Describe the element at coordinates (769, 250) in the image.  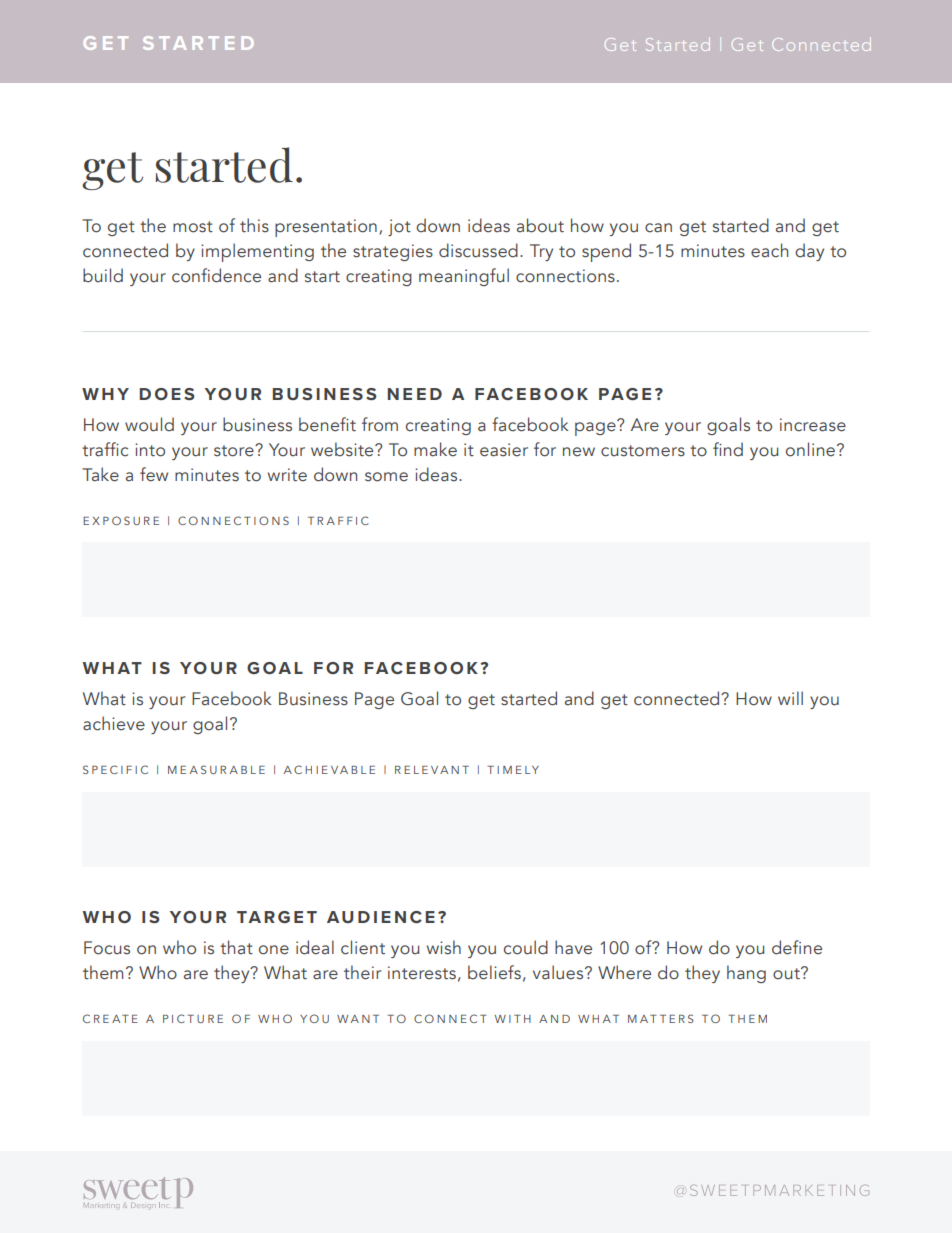
I see `each` at that location.
